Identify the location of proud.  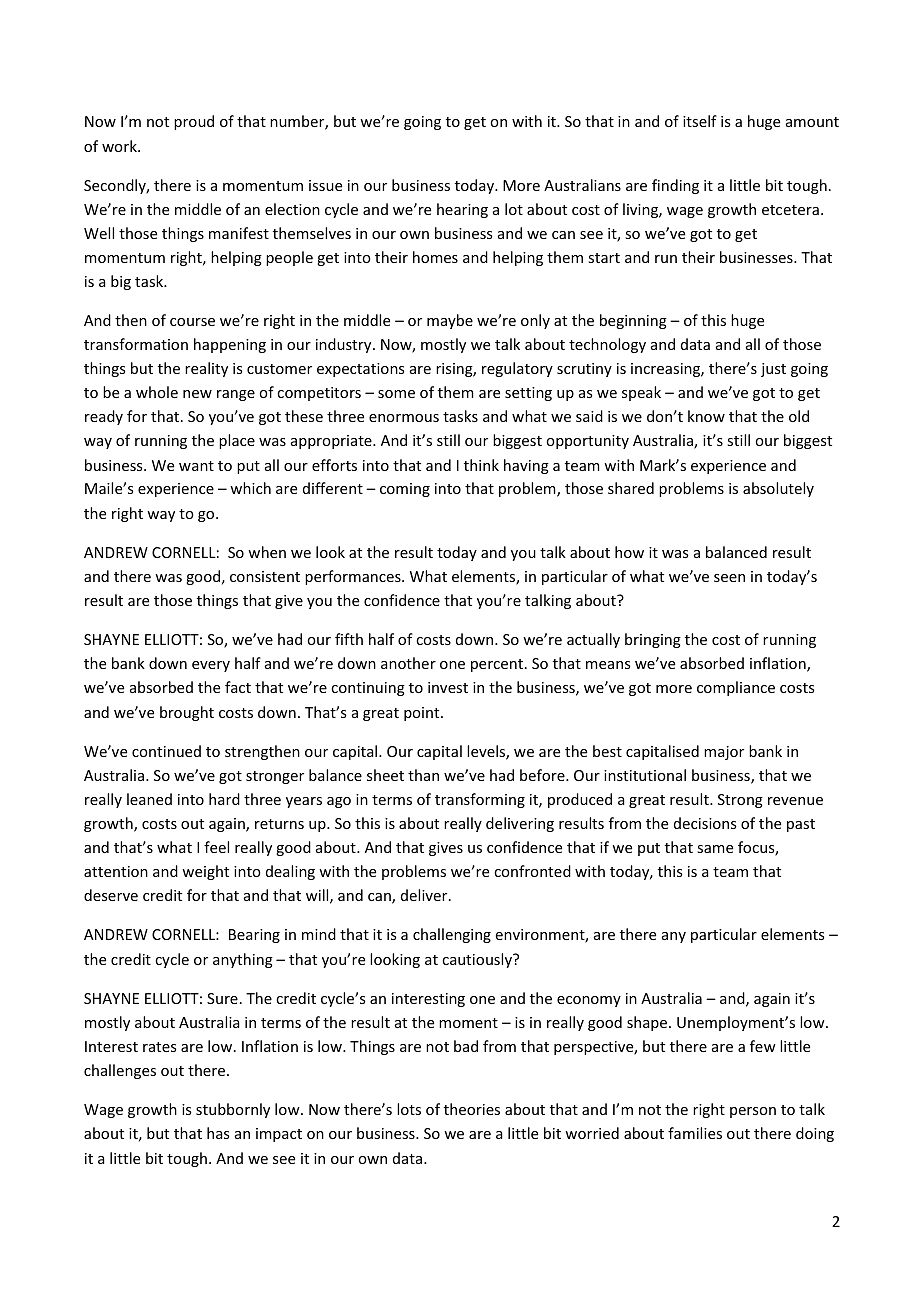
(194, 122).
